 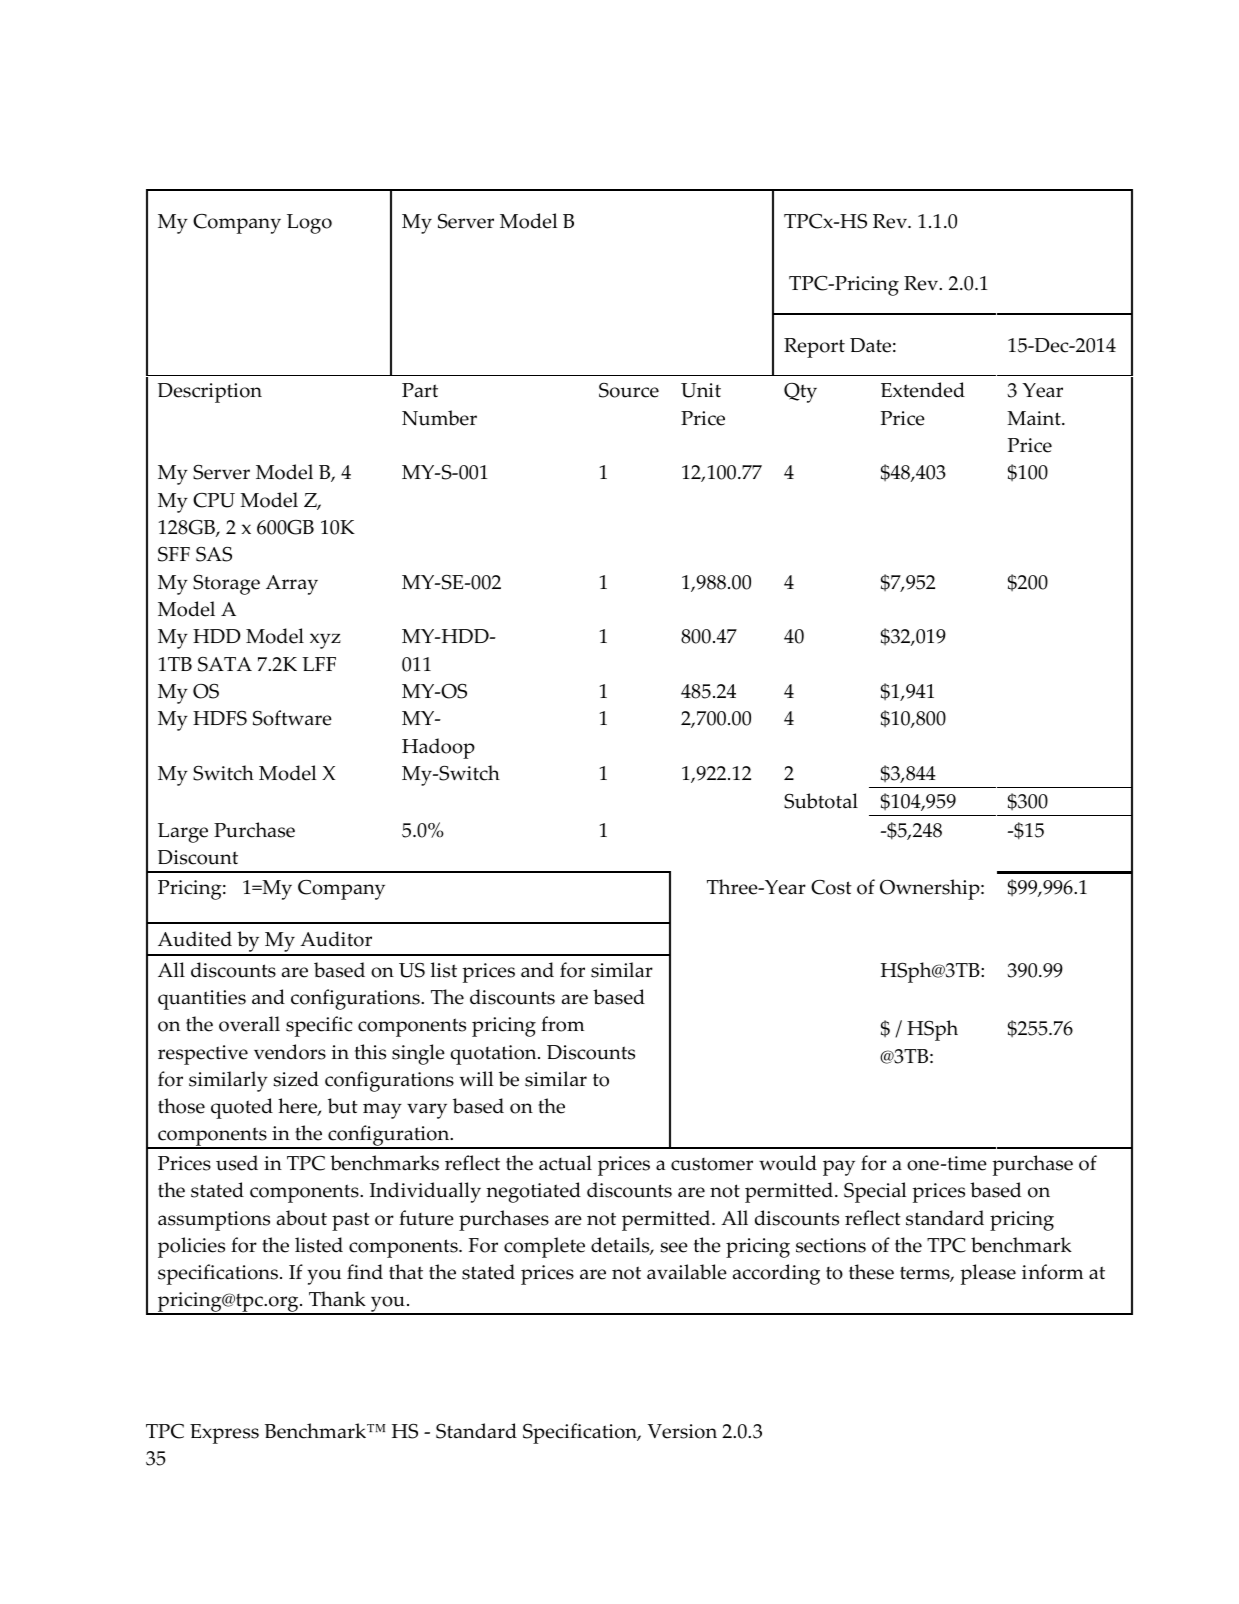 I want to click on Subtotal, so click(x=821, y=801).
